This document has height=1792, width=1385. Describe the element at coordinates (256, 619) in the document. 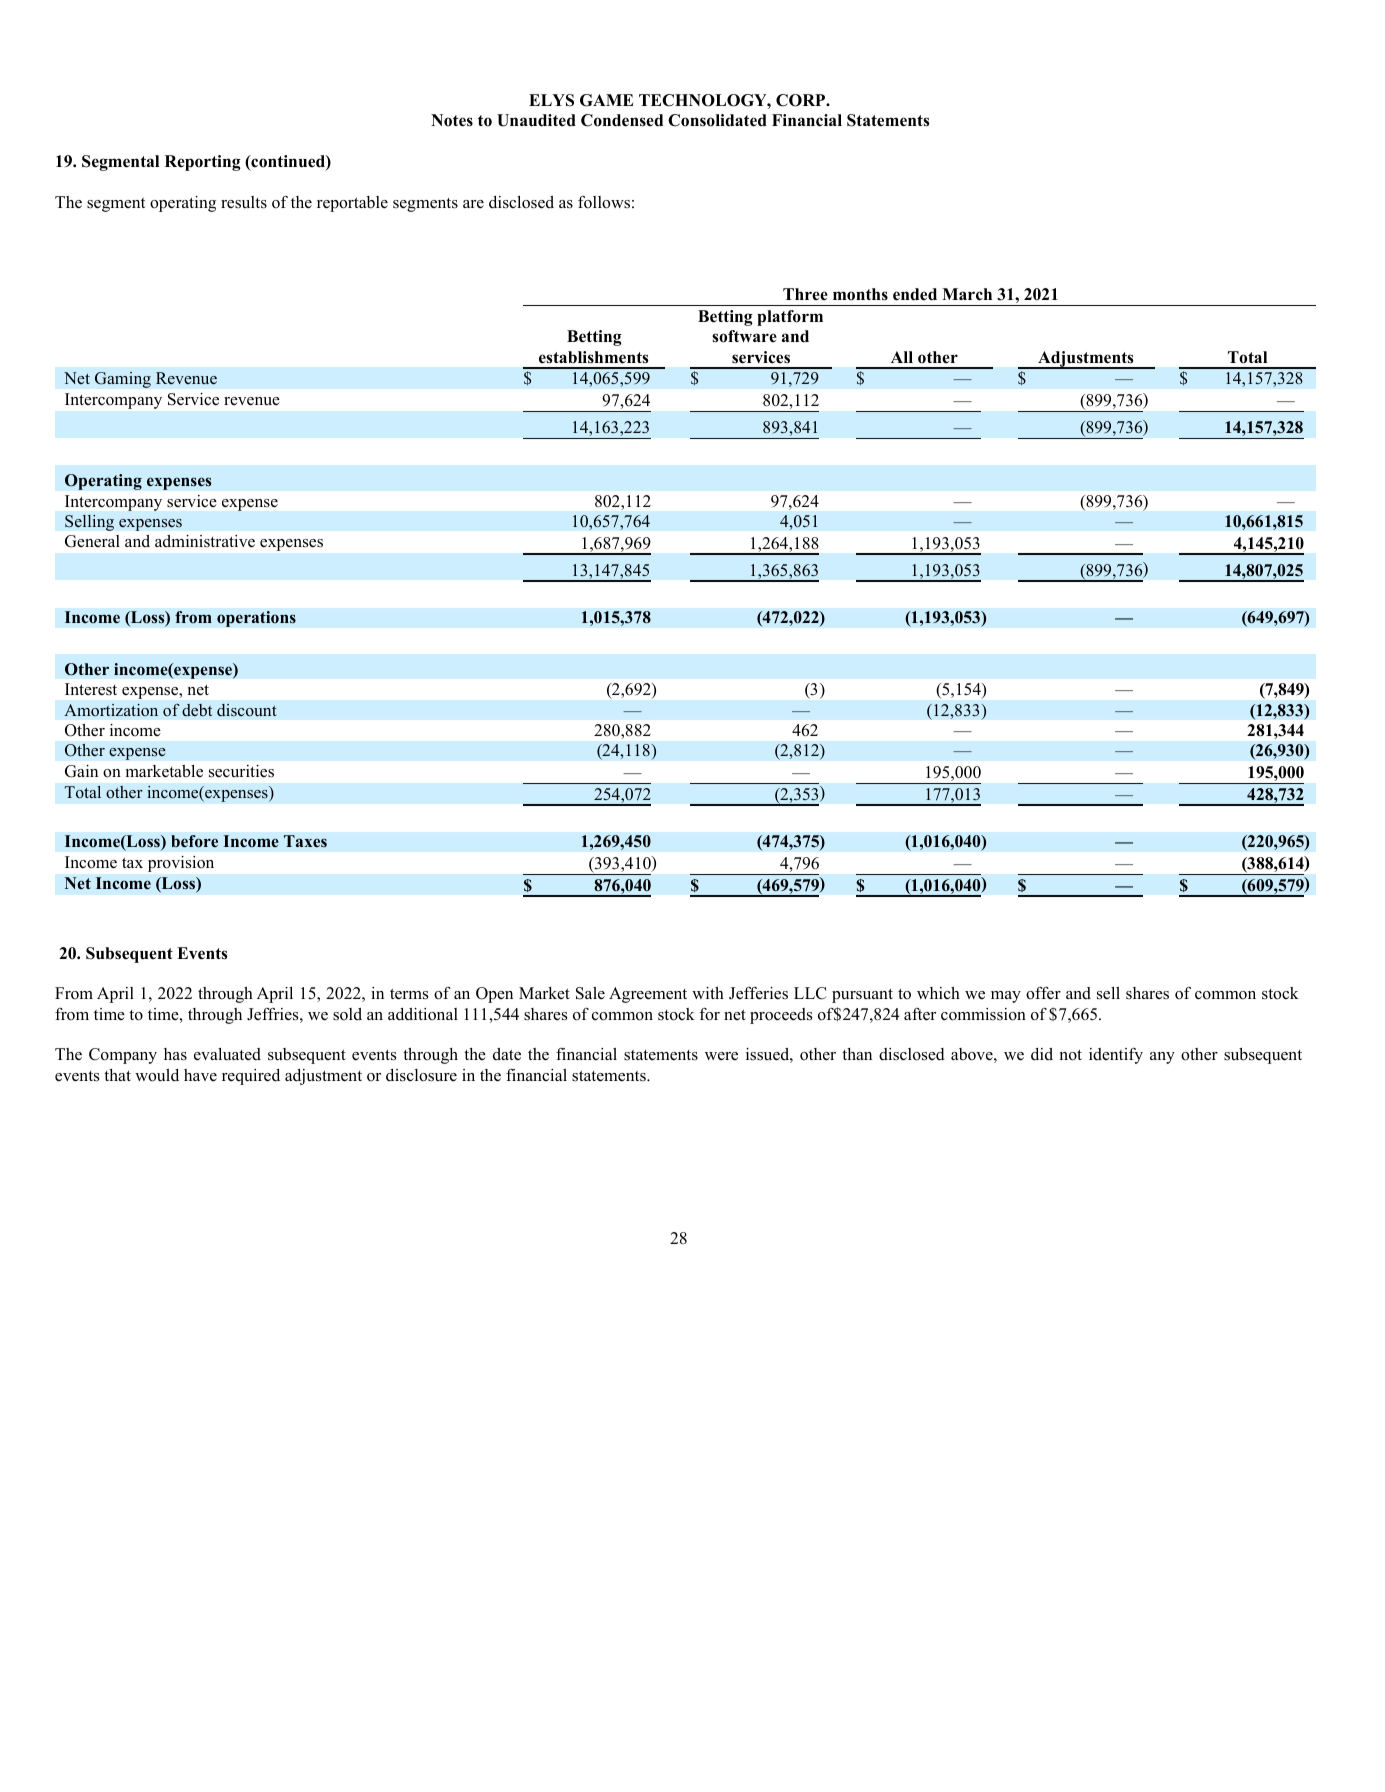

I see `operations` at that location.
